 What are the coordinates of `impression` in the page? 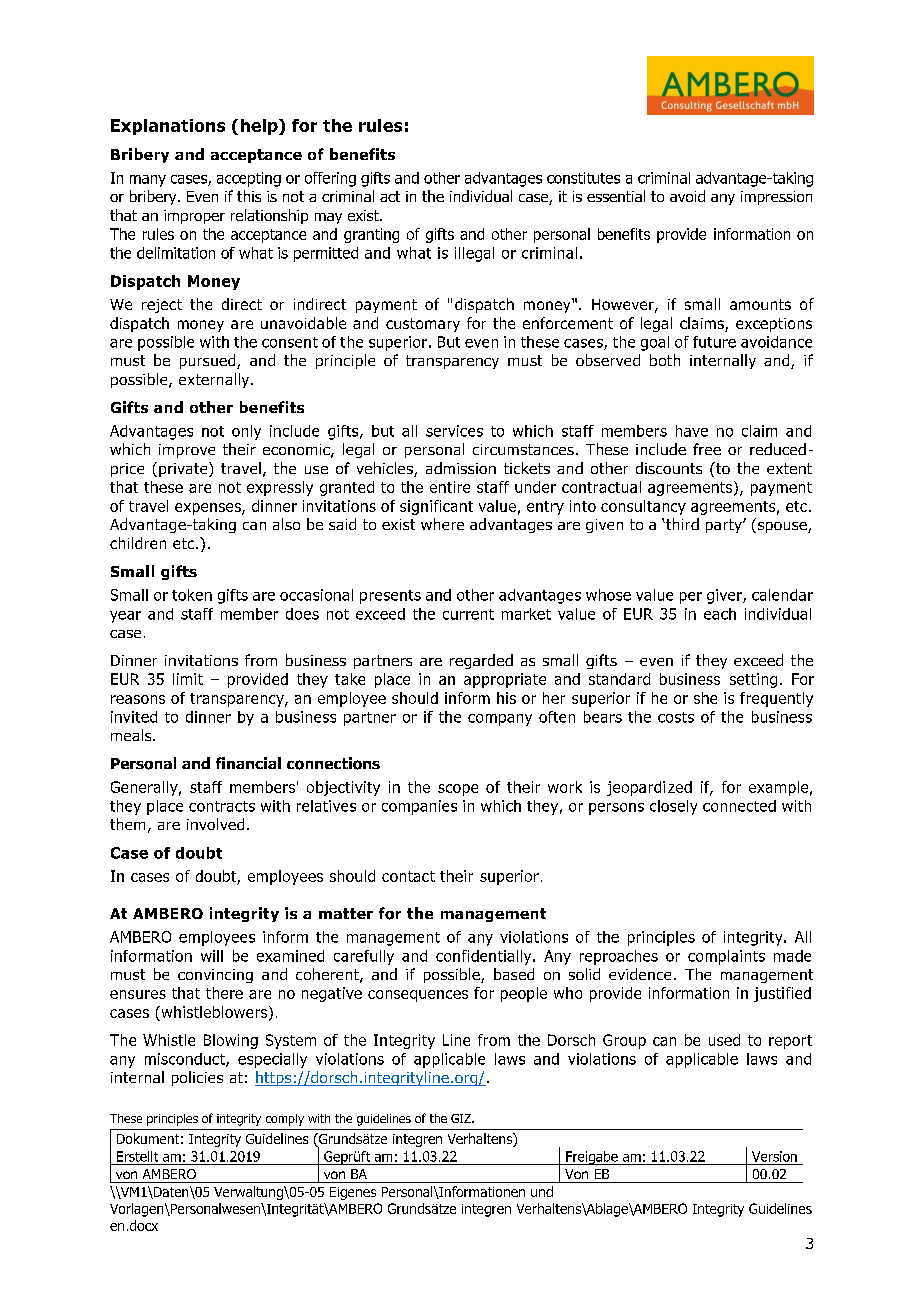 It's located at (776, 198).
